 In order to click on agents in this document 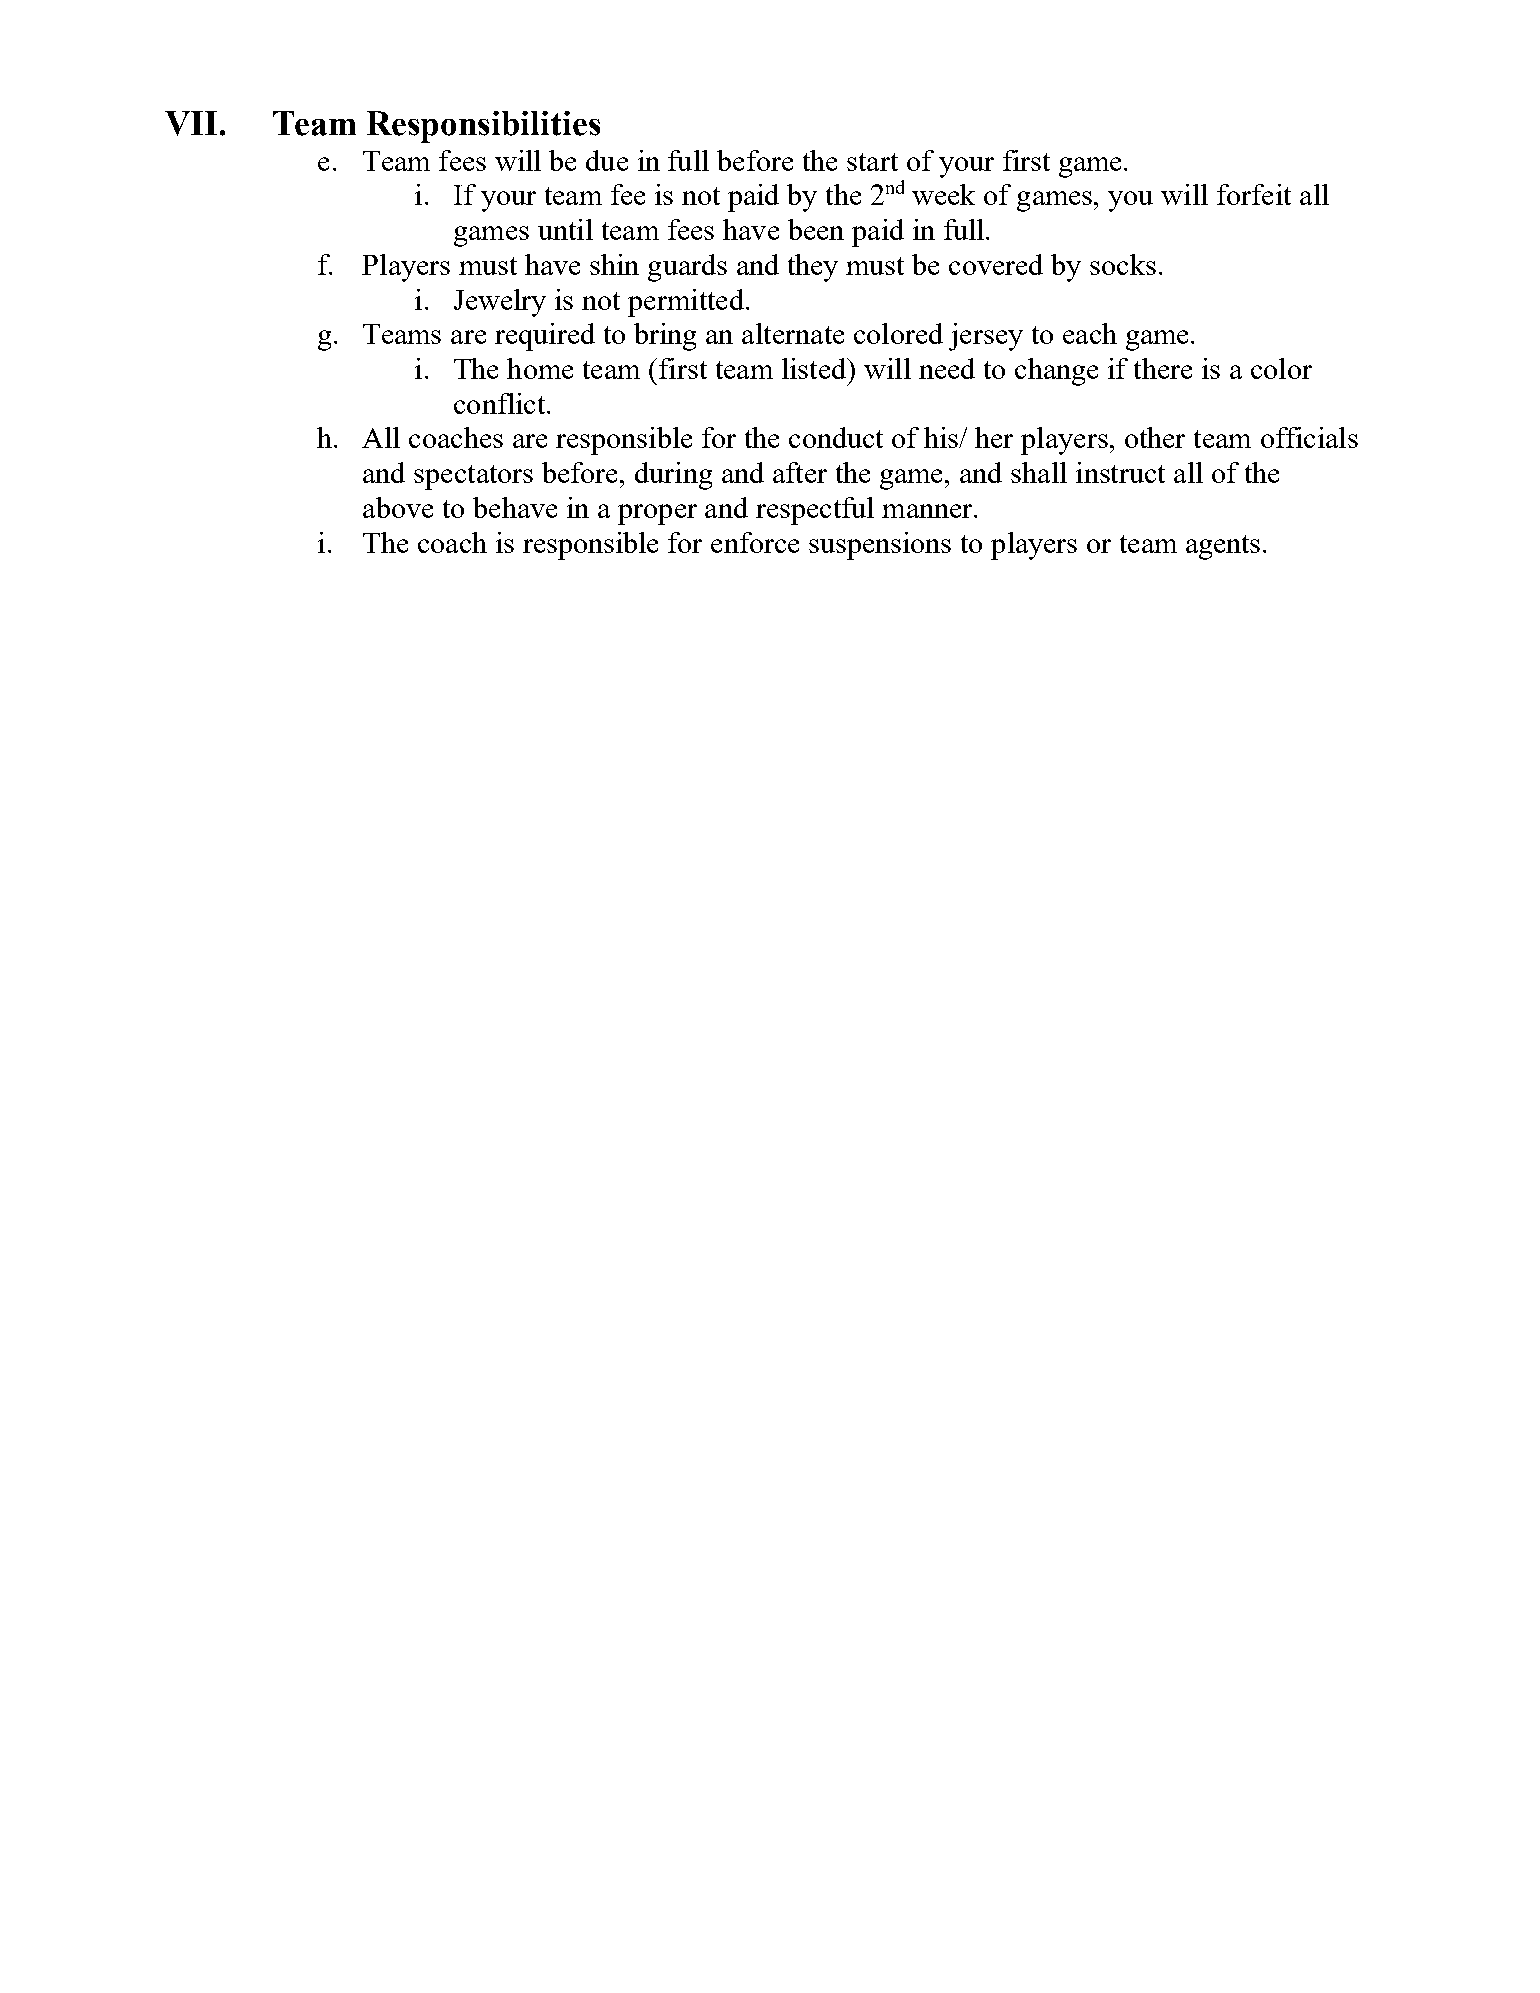, I will do `click(1225, 547)`.
